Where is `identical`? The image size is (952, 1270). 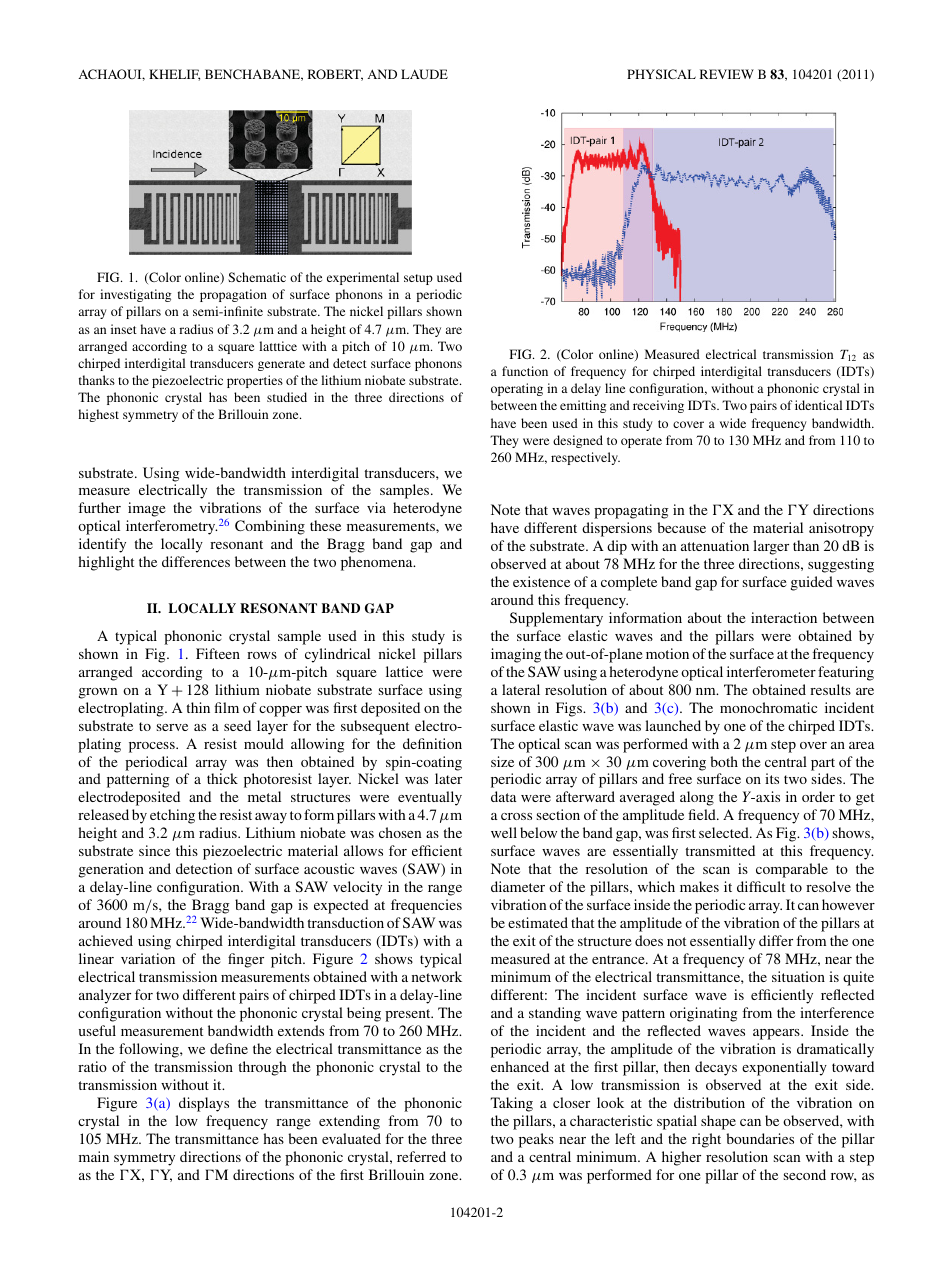 identical is located at coordinates (818, 405).
